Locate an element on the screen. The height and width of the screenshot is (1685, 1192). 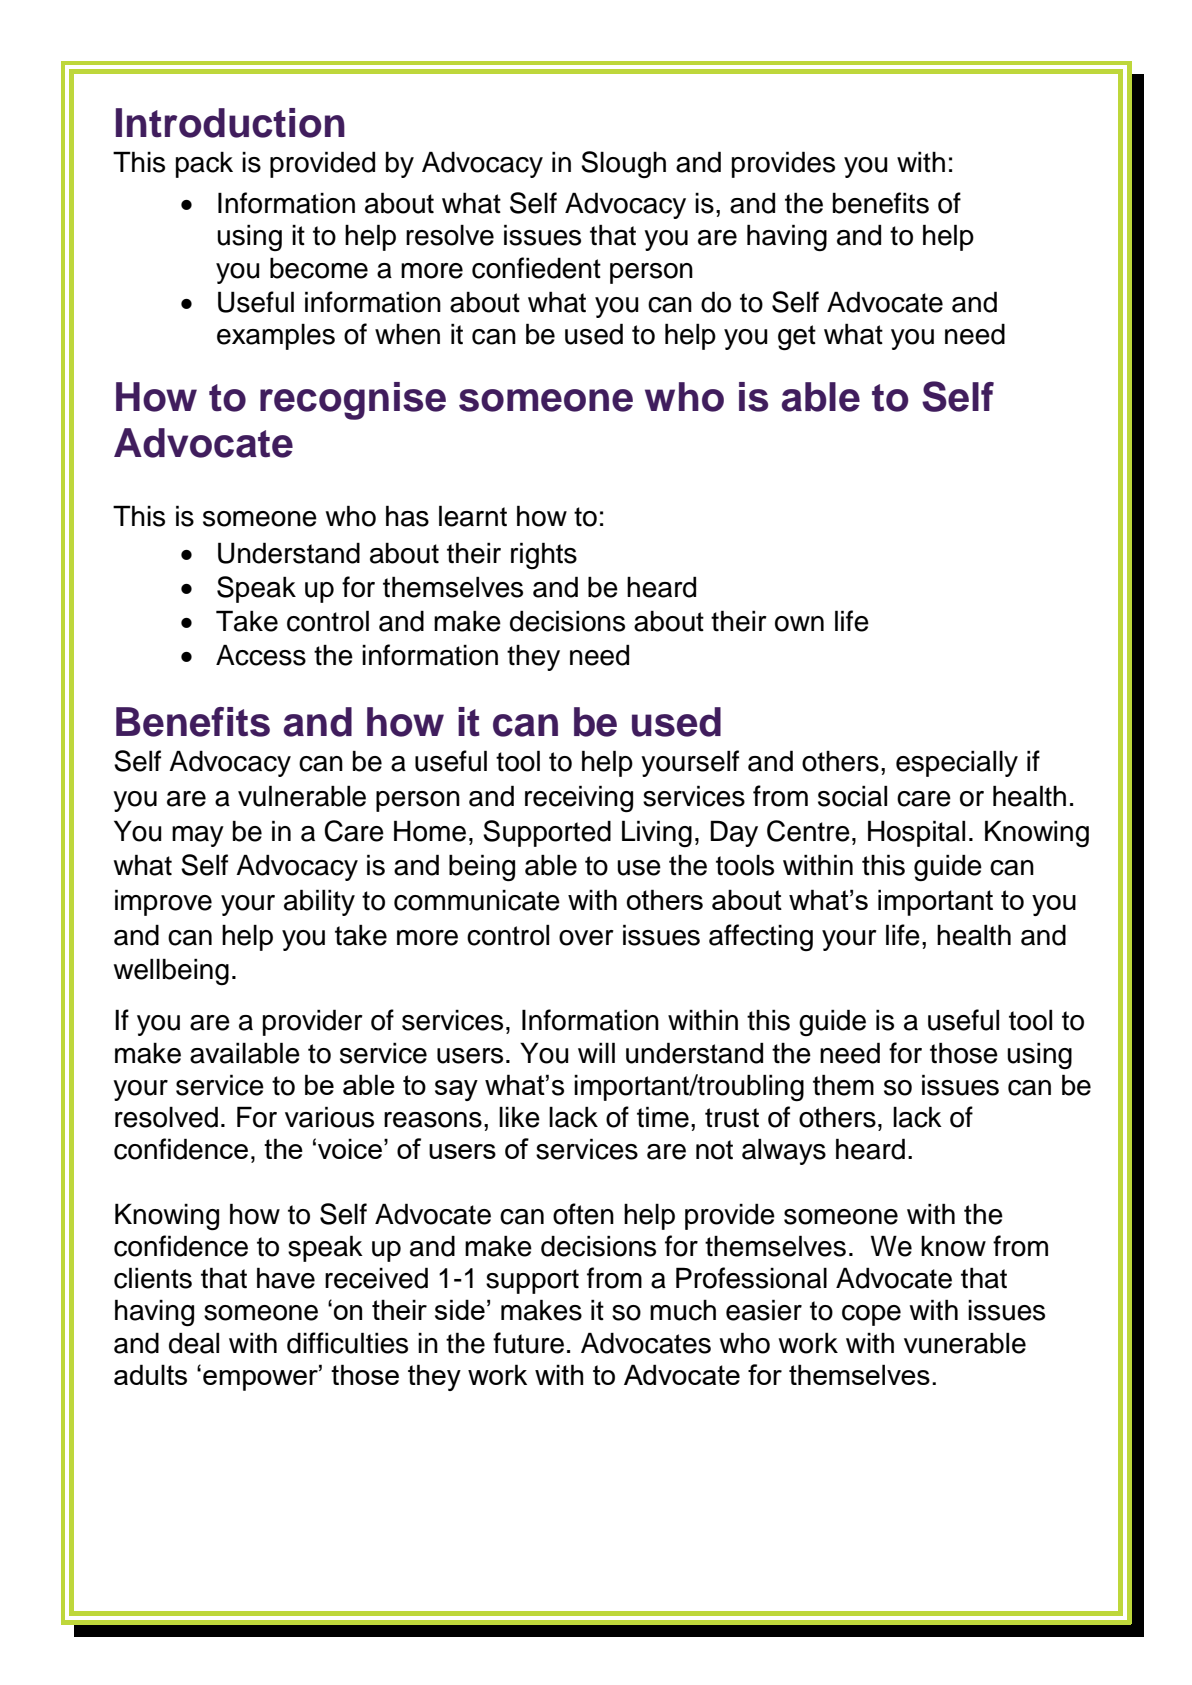
may is located at coordinates (198, 836).
